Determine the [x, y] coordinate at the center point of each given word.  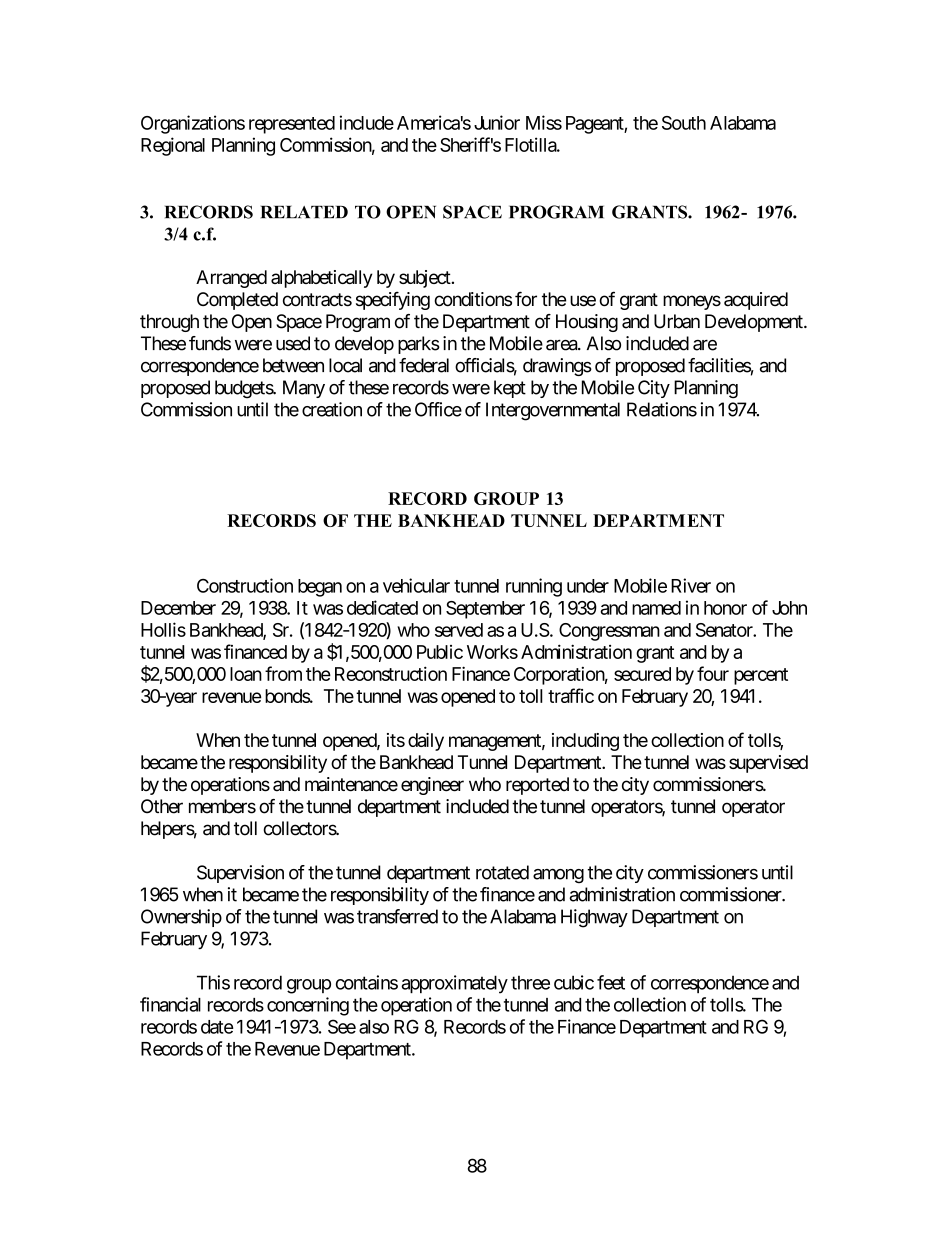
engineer [432, 786]
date [217, 1027]
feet [611, 982]
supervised [768, 764]
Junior [497, 122]
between [293, 365]
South [684, 123]
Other [162, 806]
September [485, 610]
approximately [454, 984]
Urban [677, 321]
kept [510, 389]
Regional [173, 146]
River [691, 585]
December [178, 608]
